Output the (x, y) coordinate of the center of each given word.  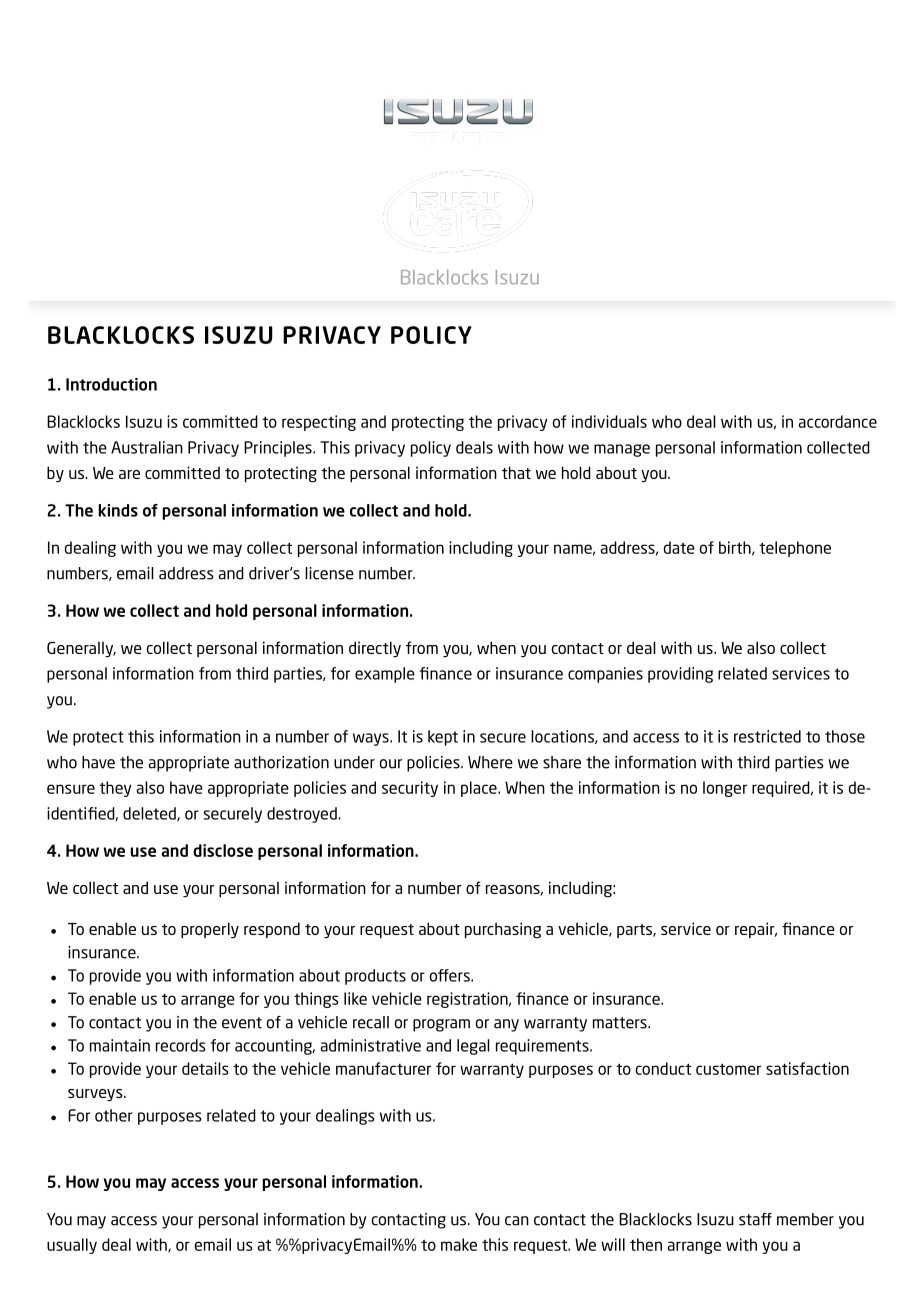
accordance (838, 421)
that (516, 472)
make (459, 1244)
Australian (147, 447)
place (480, 789)
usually (72, 1246)
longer (725, 789)
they (115, 789)
